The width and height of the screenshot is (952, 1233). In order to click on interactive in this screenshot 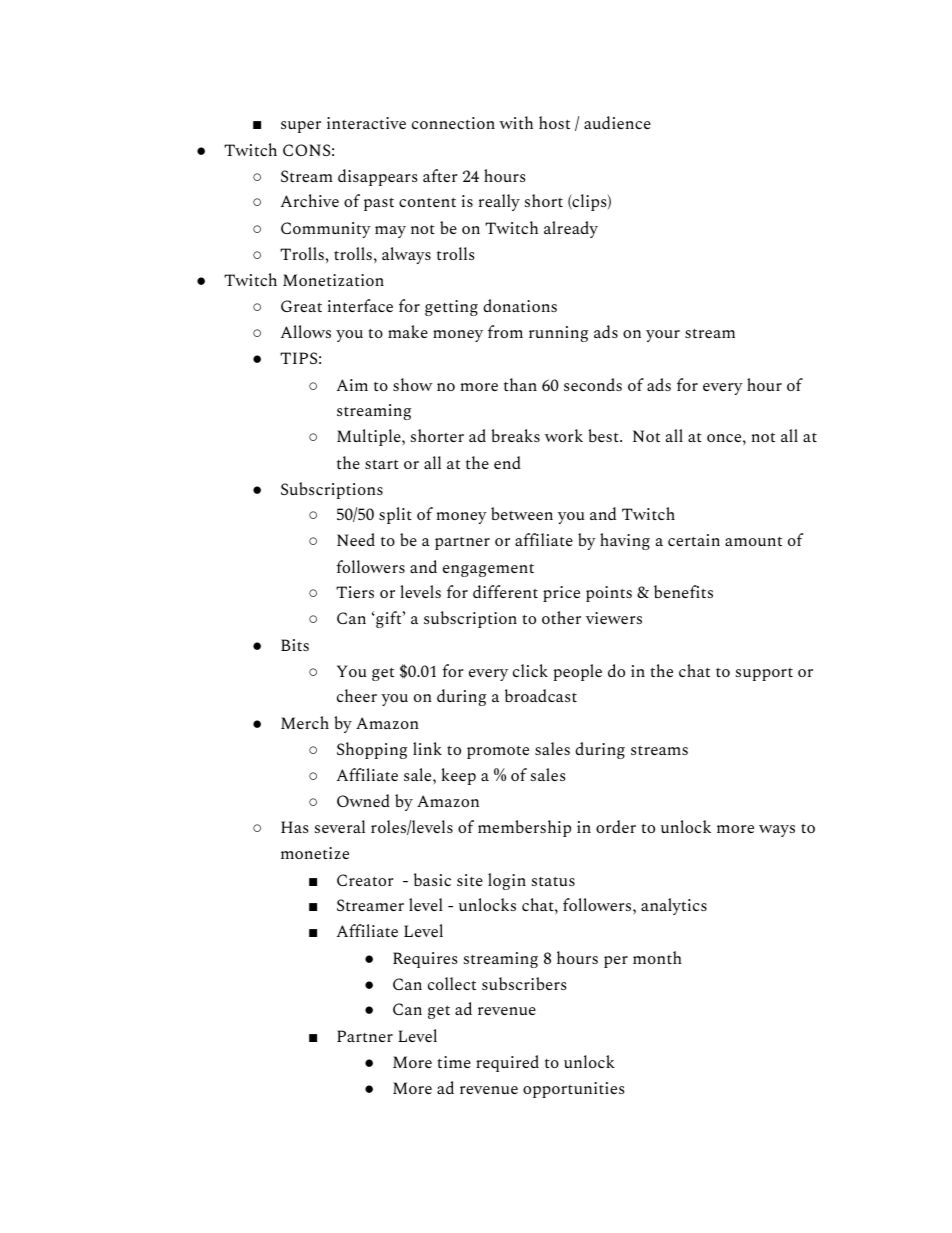, I will do `click(366, 123)`.
